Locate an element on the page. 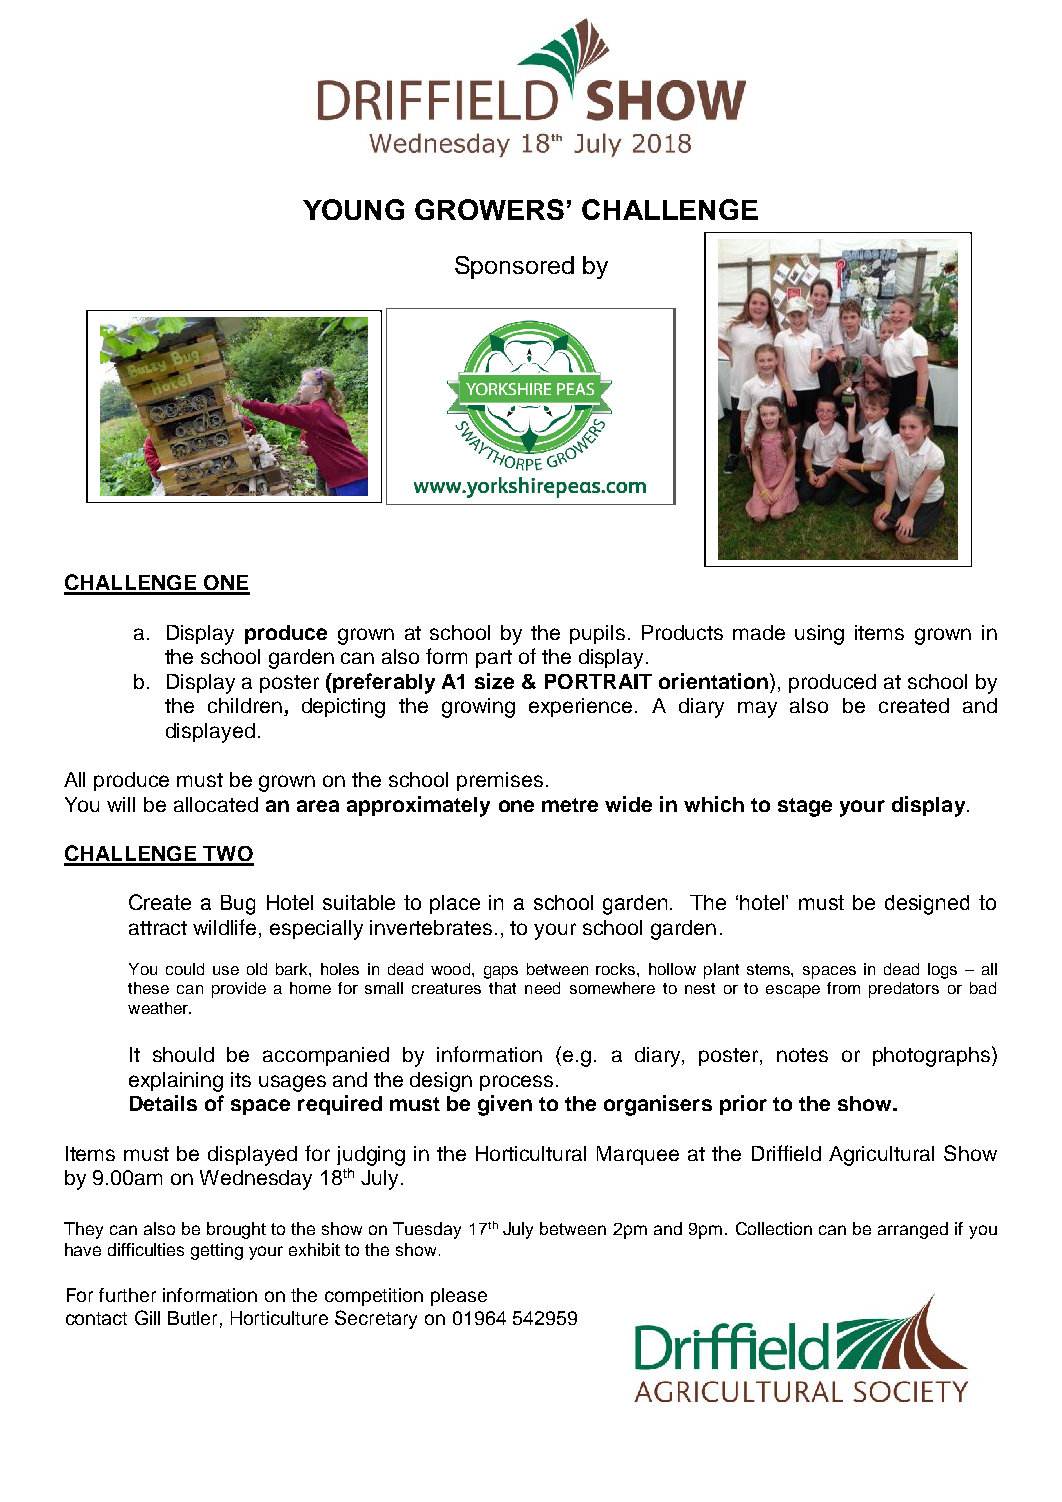  arranged is located at coordinates (913, 1230).
